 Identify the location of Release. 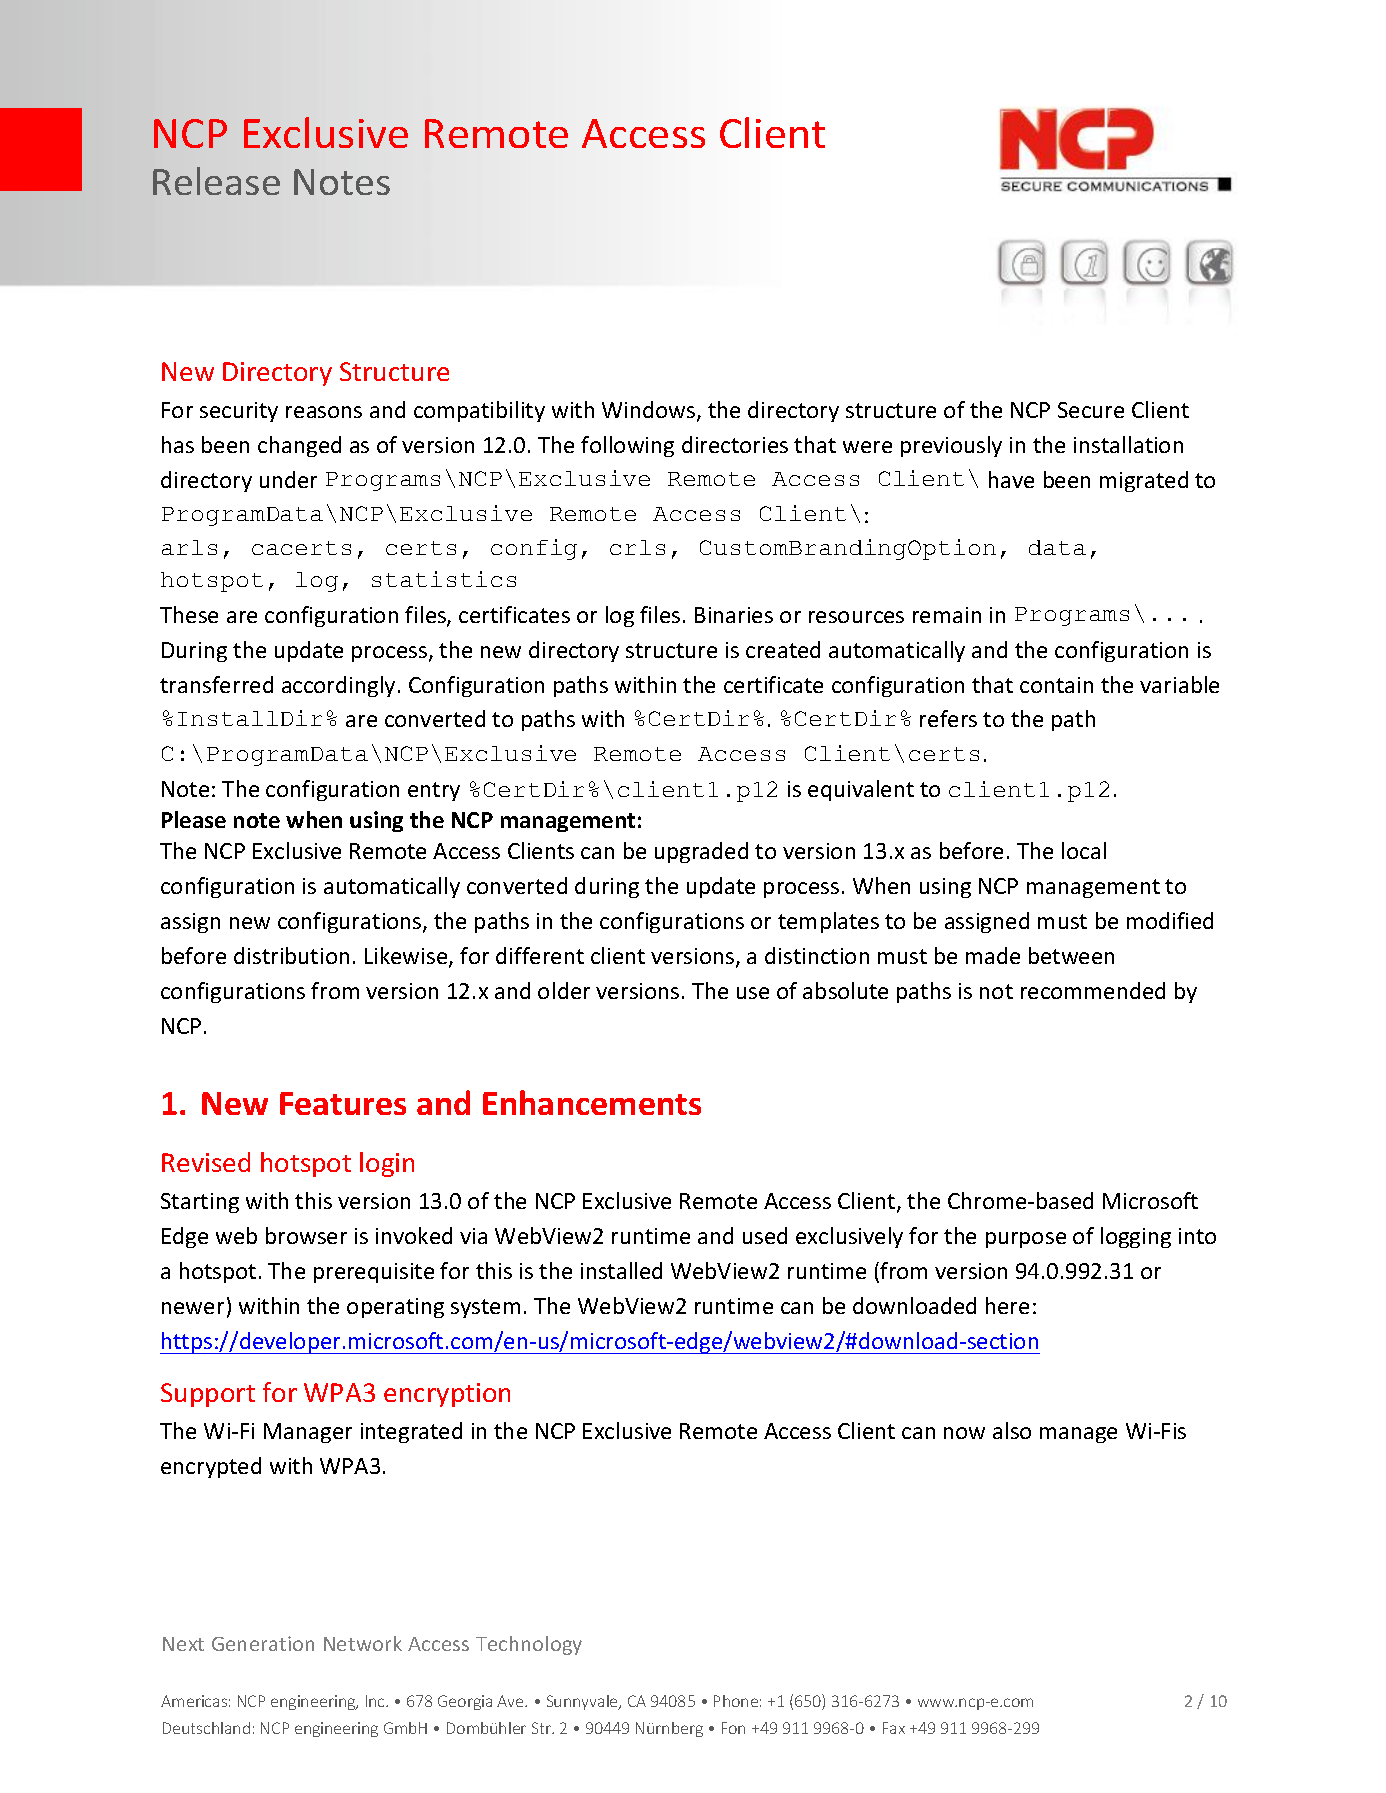
(216, 181).
